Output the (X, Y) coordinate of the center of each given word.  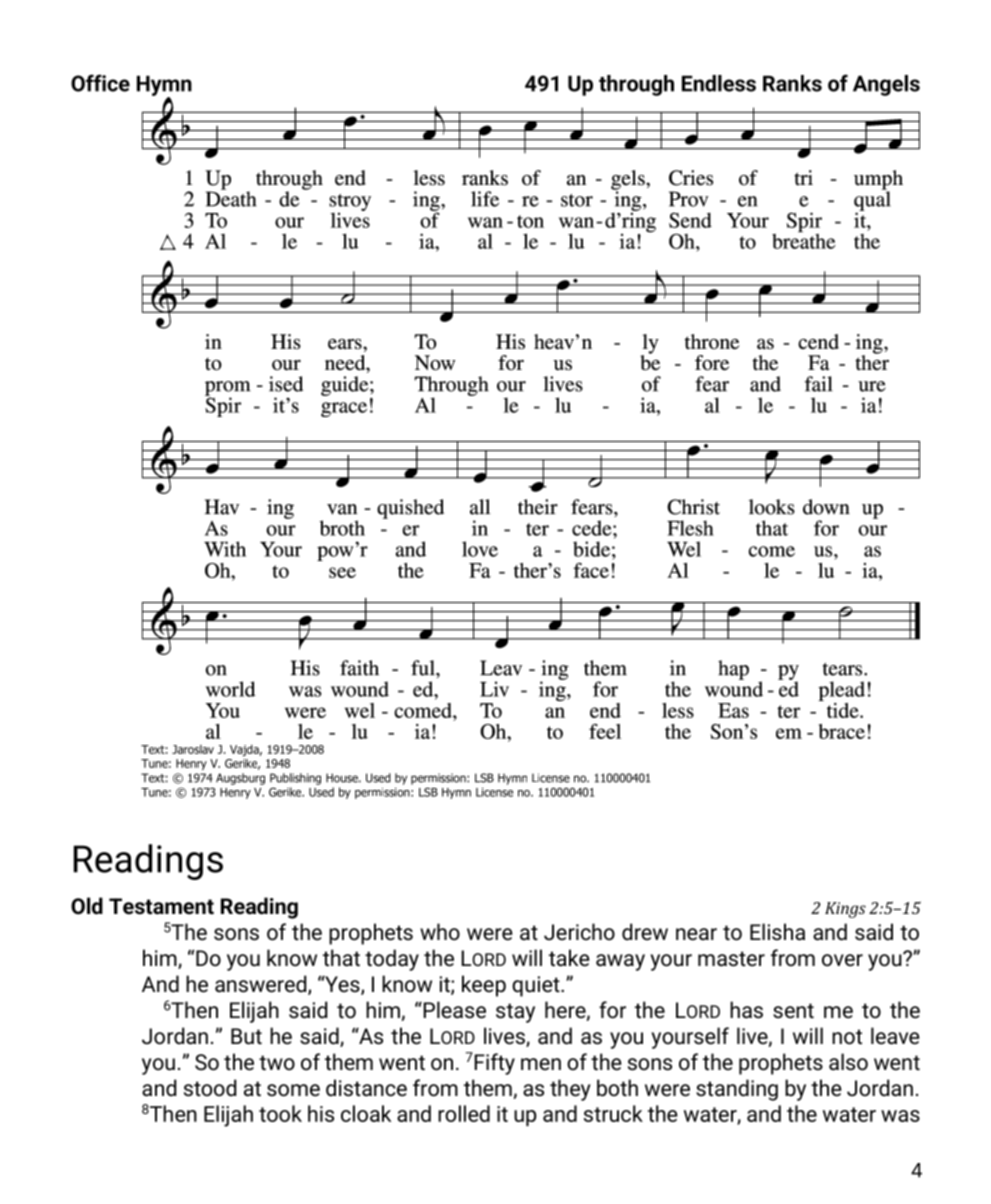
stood (210, 1088)
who (440, 932)
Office (100, 83)
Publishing (295, 779)
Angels (886, 85)
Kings (845, 910)
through (636, 85)
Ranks (792, 83)
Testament (161, 906)
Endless (719, 83)
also (848, 1062)
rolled (464, 1113)
